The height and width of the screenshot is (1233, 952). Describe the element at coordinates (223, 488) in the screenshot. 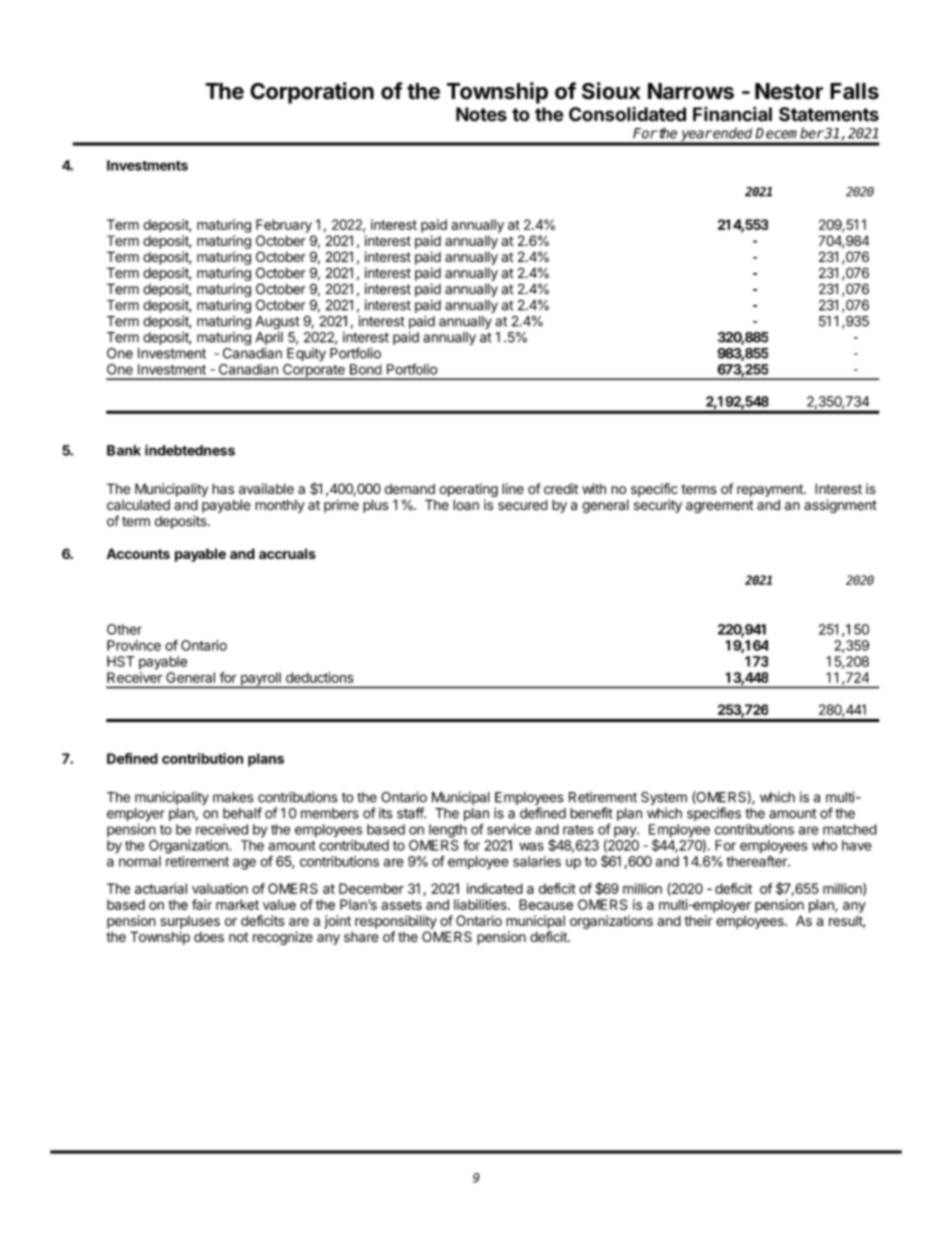

I see `has` at that location.
